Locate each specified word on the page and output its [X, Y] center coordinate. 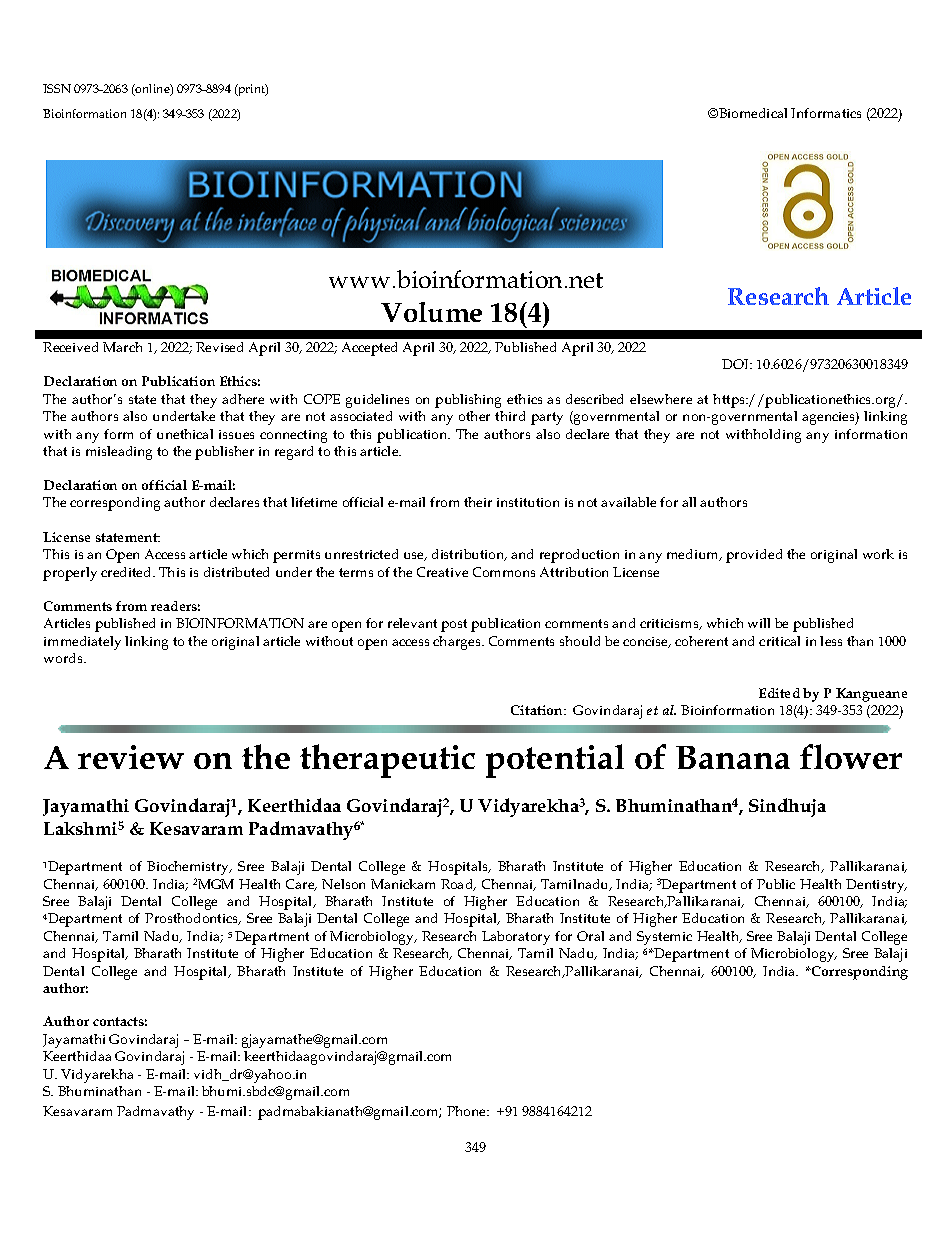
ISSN [57, 88]
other [474, 416]
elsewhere [661, 399]
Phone [468, 1111]
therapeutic [387, 761]
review [131, 757]
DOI [736, 364]
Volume [431, 312]
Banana [733, 757]
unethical [185, 434]
